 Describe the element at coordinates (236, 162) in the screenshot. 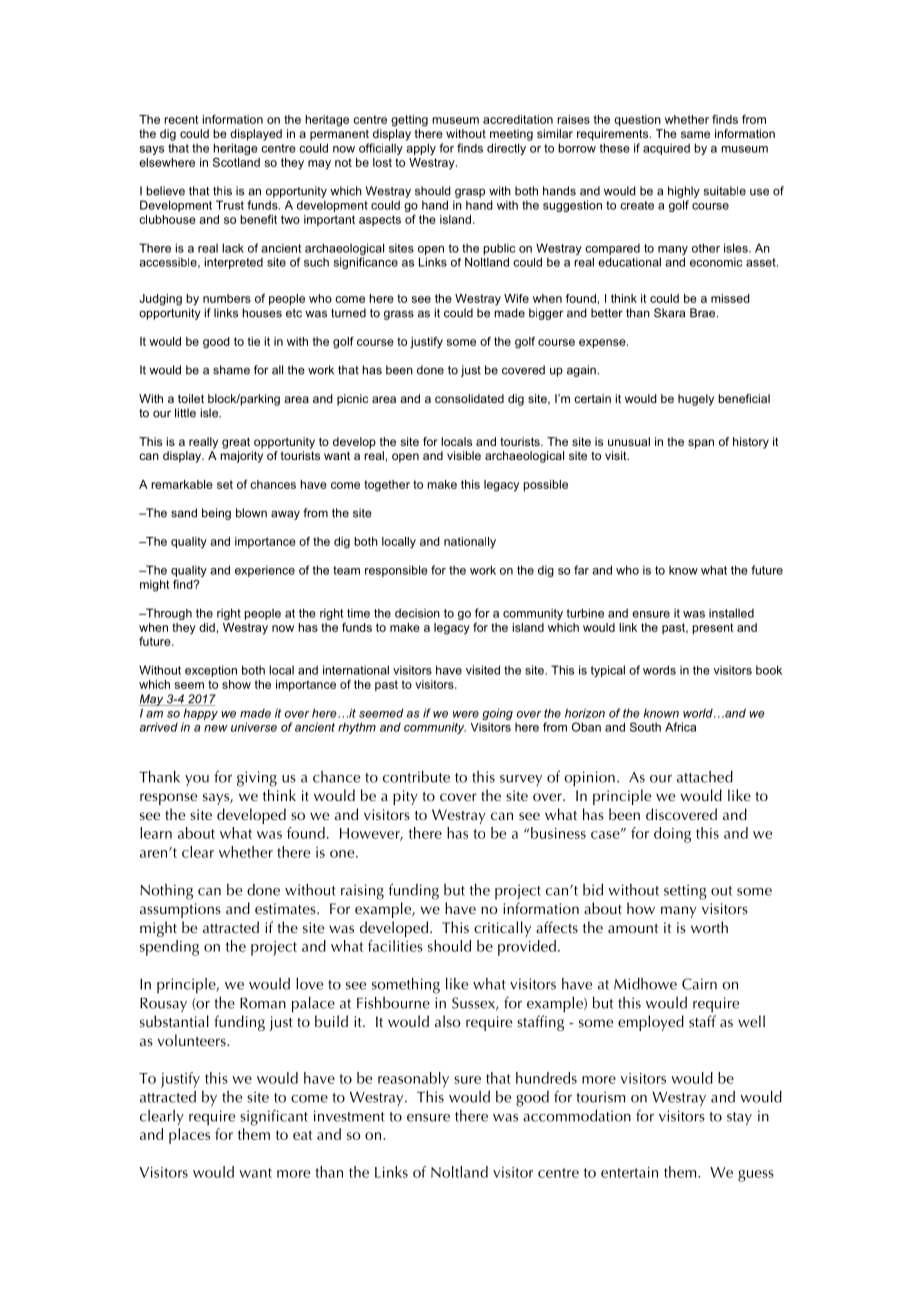

I see `Scotland` at that location.
